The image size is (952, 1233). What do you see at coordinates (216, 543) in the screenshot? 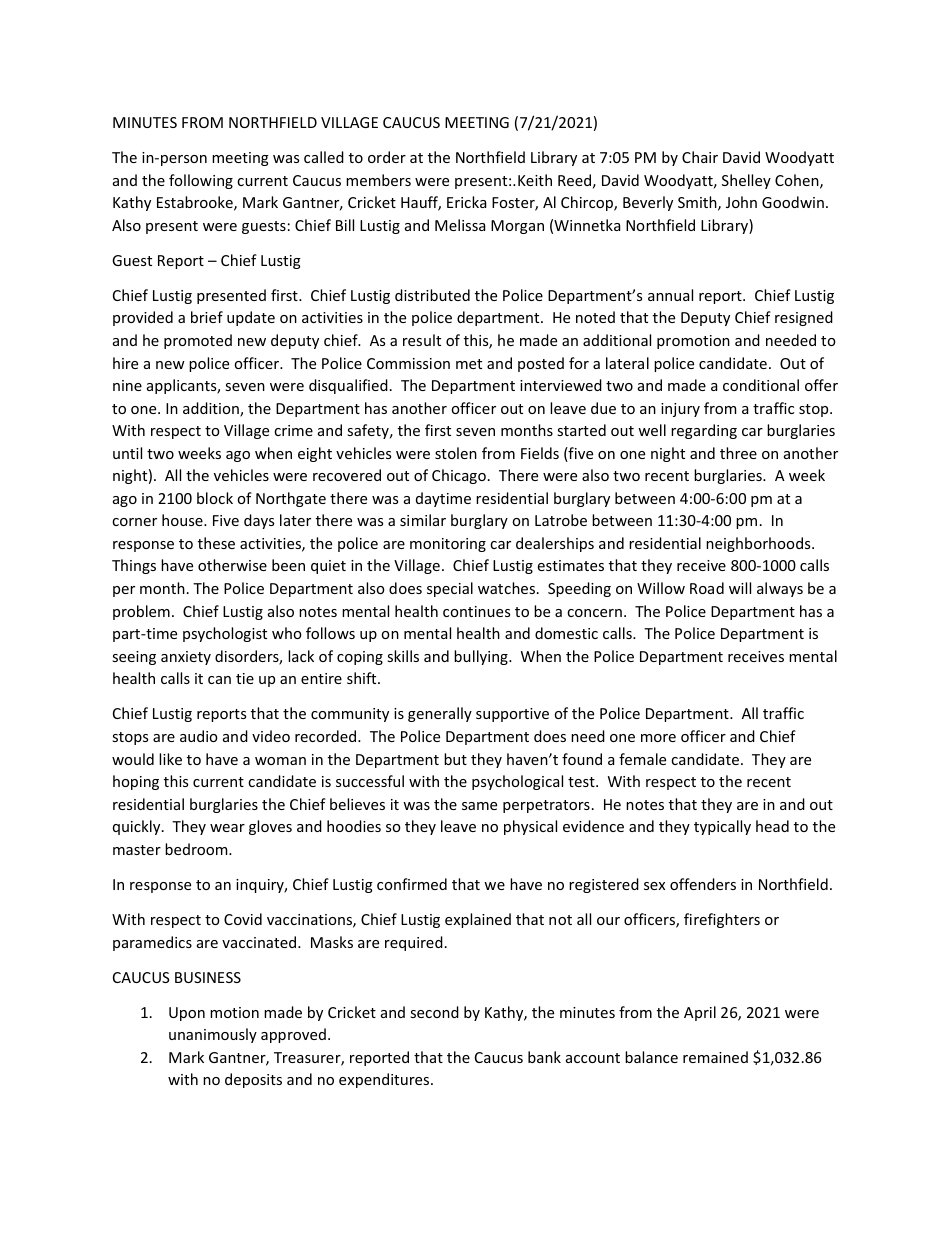
I see `these` at bounding box center [216, 543].
